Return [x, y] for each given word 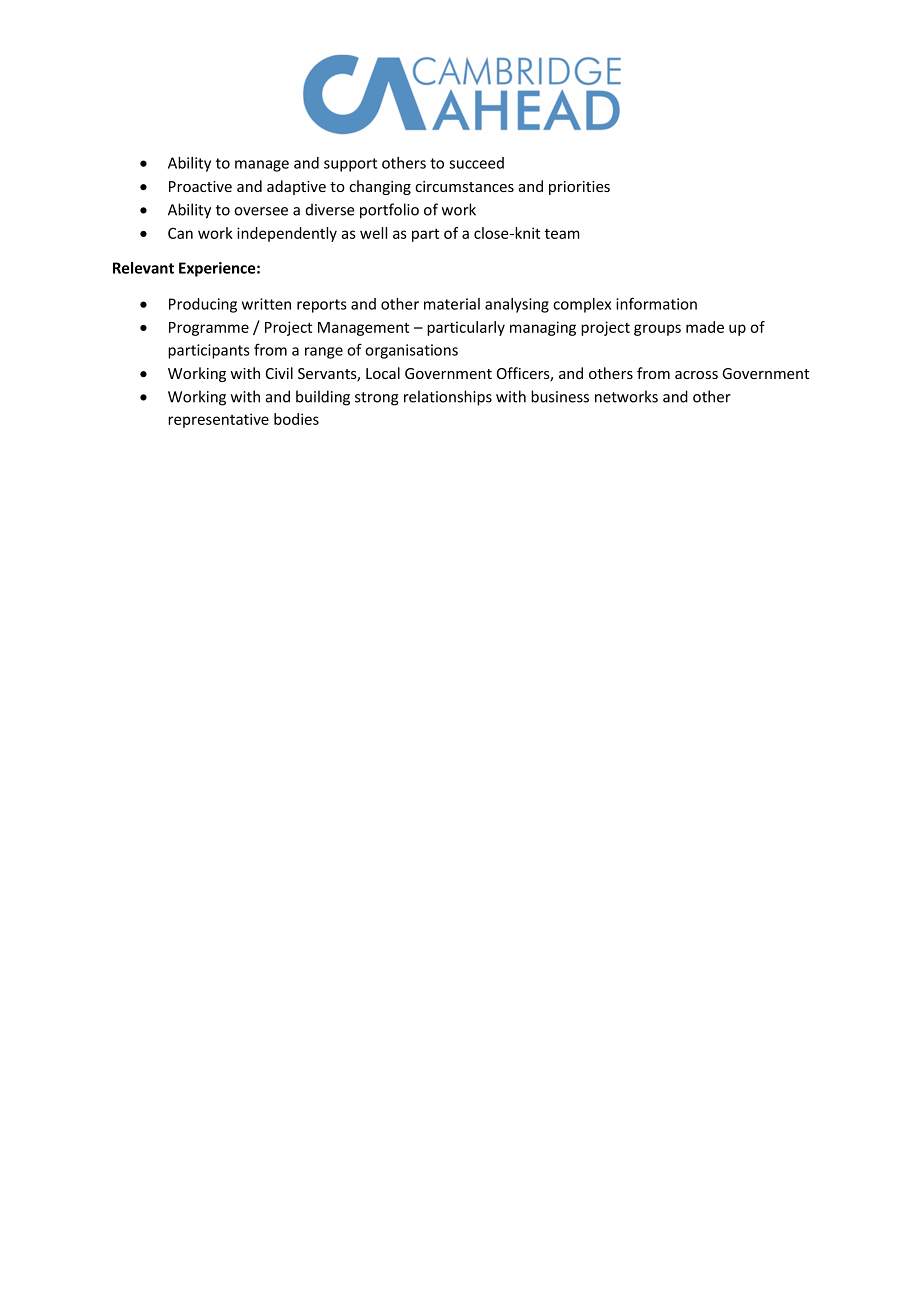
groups [657, 330]
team [562, 233]
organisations [411, 351]
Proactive [200, 186]
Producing [203, 305]
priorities [579, 188]
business [560, 396]
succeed [476, 163]
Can [180, 233]
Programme [209, 329]
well [373, 233]
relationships [448, 398]
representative [218, 420]
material [452, 304]
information [656, 303]
